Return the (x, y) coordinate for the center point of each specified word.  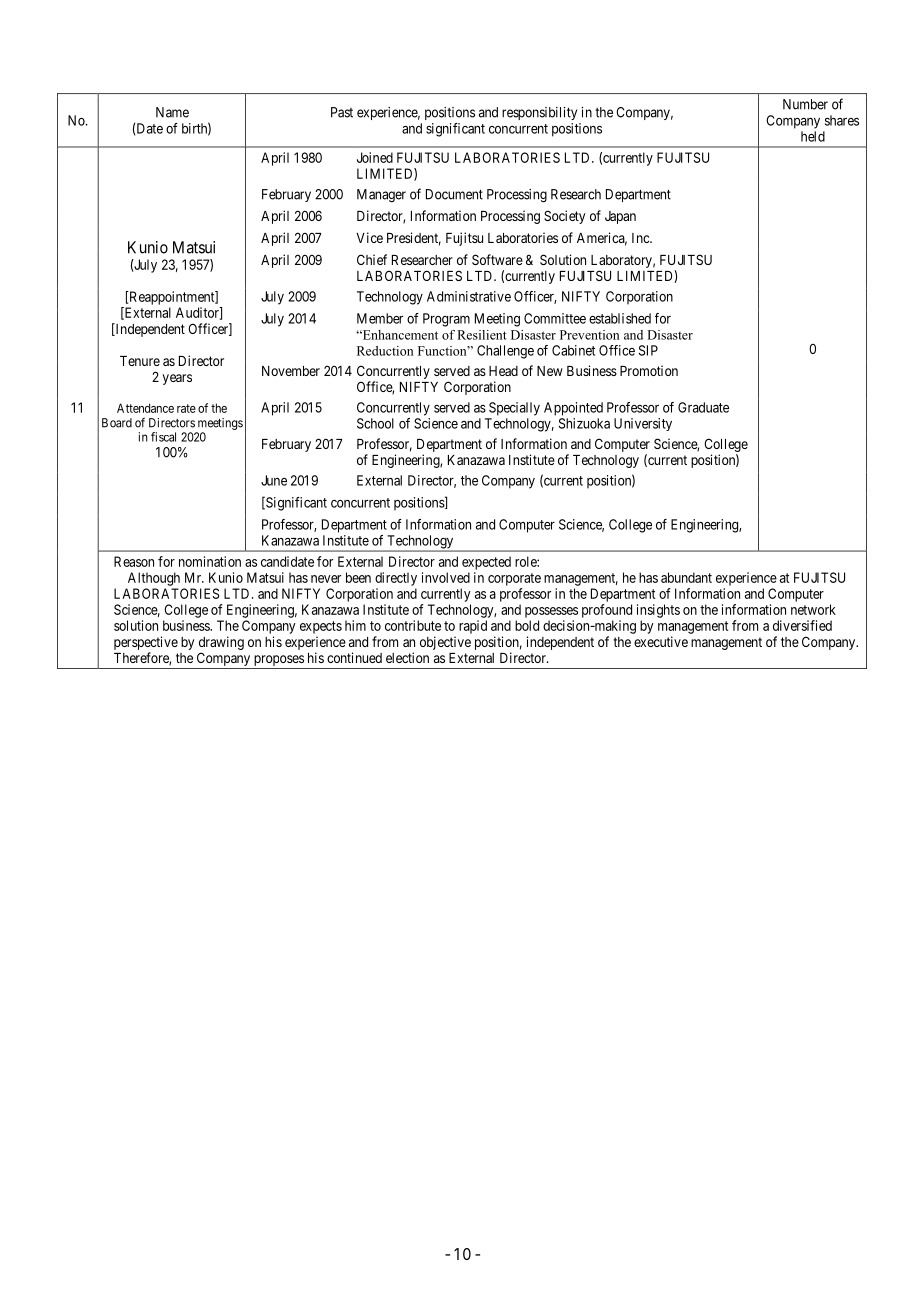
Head (503, 371)
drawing (221, 643)
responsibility (539, 113)
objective (445, 643)
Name (172, 112)
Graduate (703, 407)
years (177, 379)
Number (805, 104)
